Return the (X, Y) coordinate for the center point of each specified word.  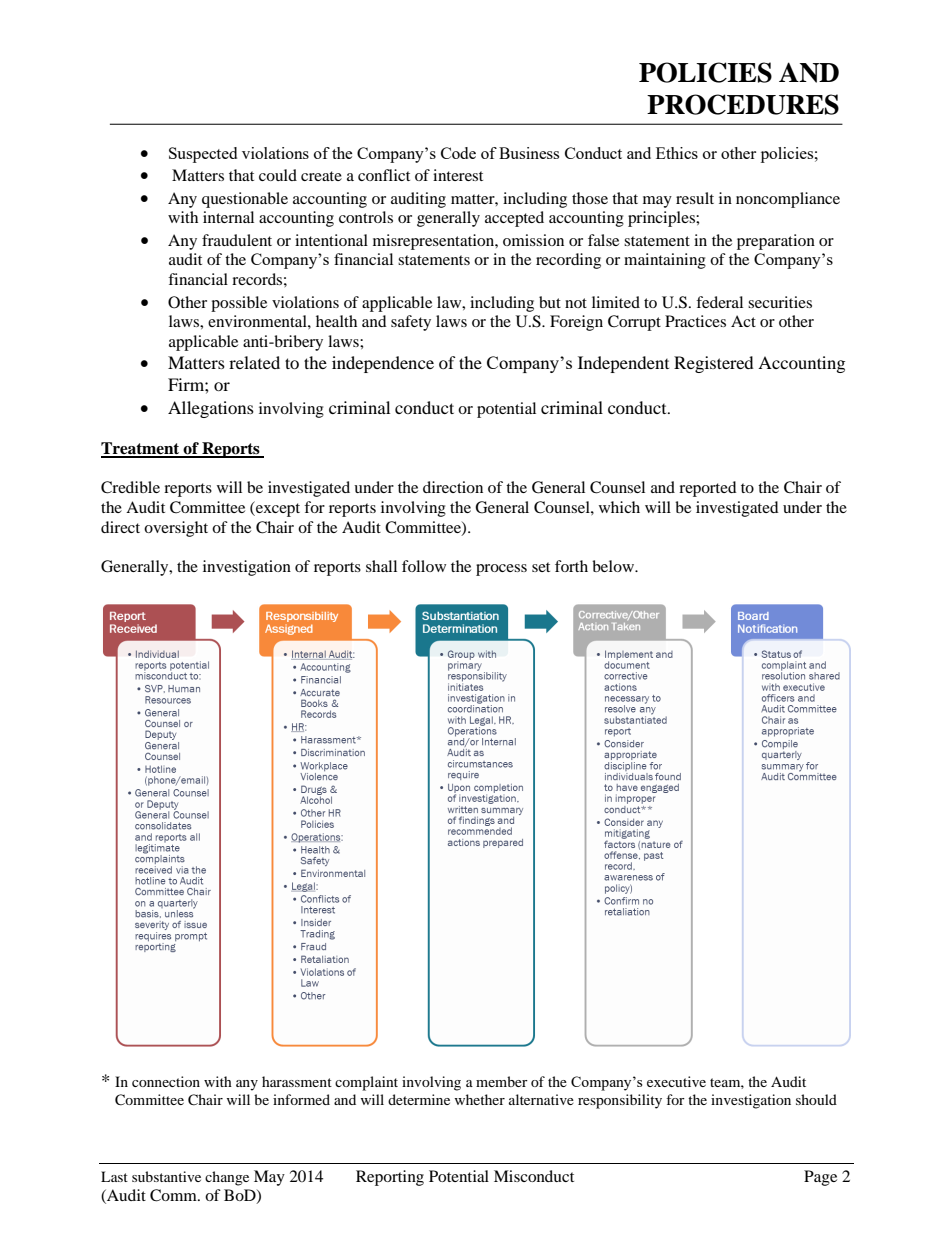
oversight (176, 529)
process (501, 570)
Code (458, 153)
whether (479, 1099)
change (227, 1178)
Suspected (203, 155)
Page (820, 1178)
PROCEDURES (743, 104)
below (614, 566)
